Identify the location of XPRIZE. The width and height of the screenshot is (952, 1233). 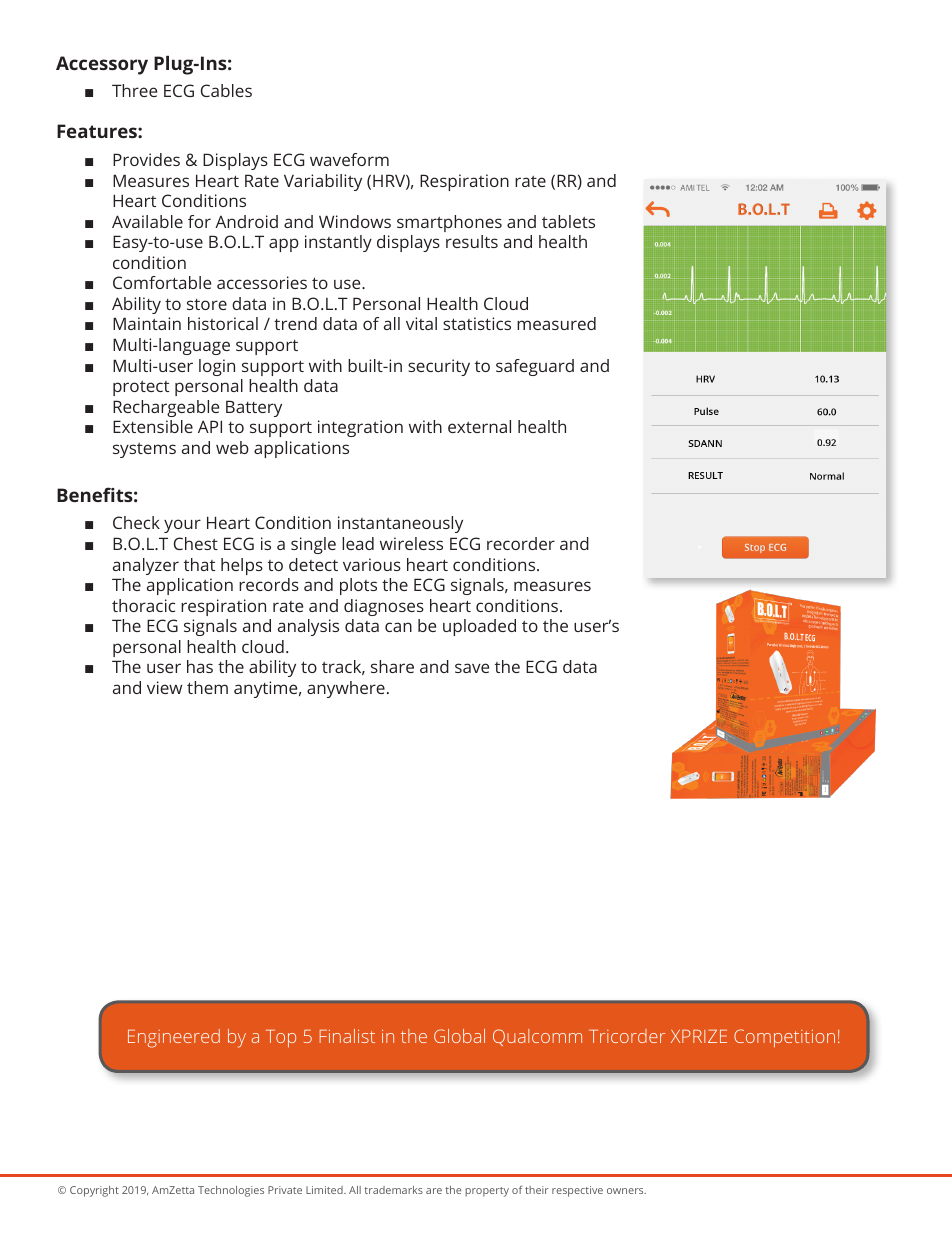
(699, 1036).
